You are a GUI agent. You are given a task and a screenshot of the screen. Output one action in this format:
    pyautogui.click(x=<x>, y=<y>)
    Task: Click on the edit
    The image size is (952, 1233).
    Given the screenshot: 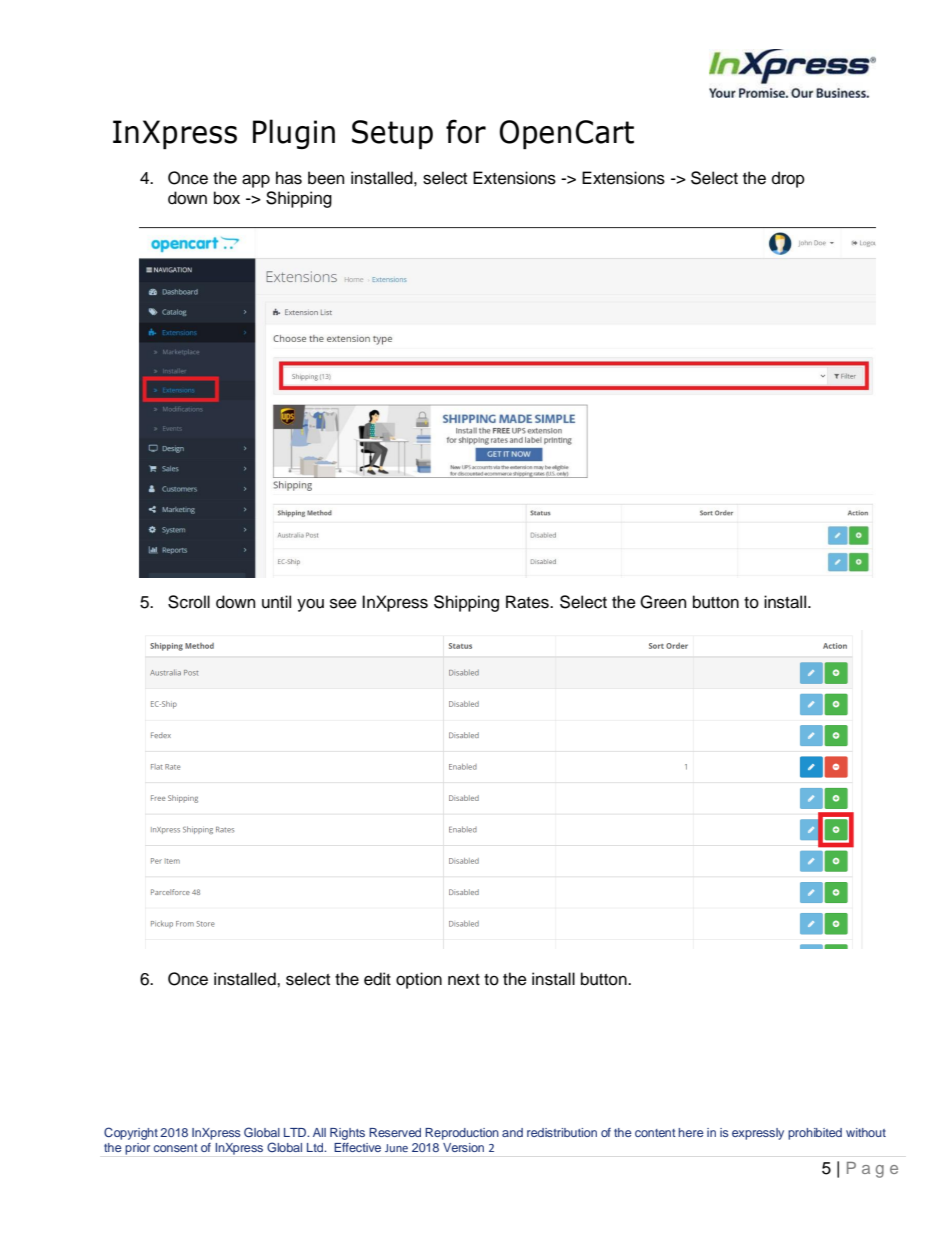 What is the action you would take?
    pyautogui.click(x=377, y=979)
